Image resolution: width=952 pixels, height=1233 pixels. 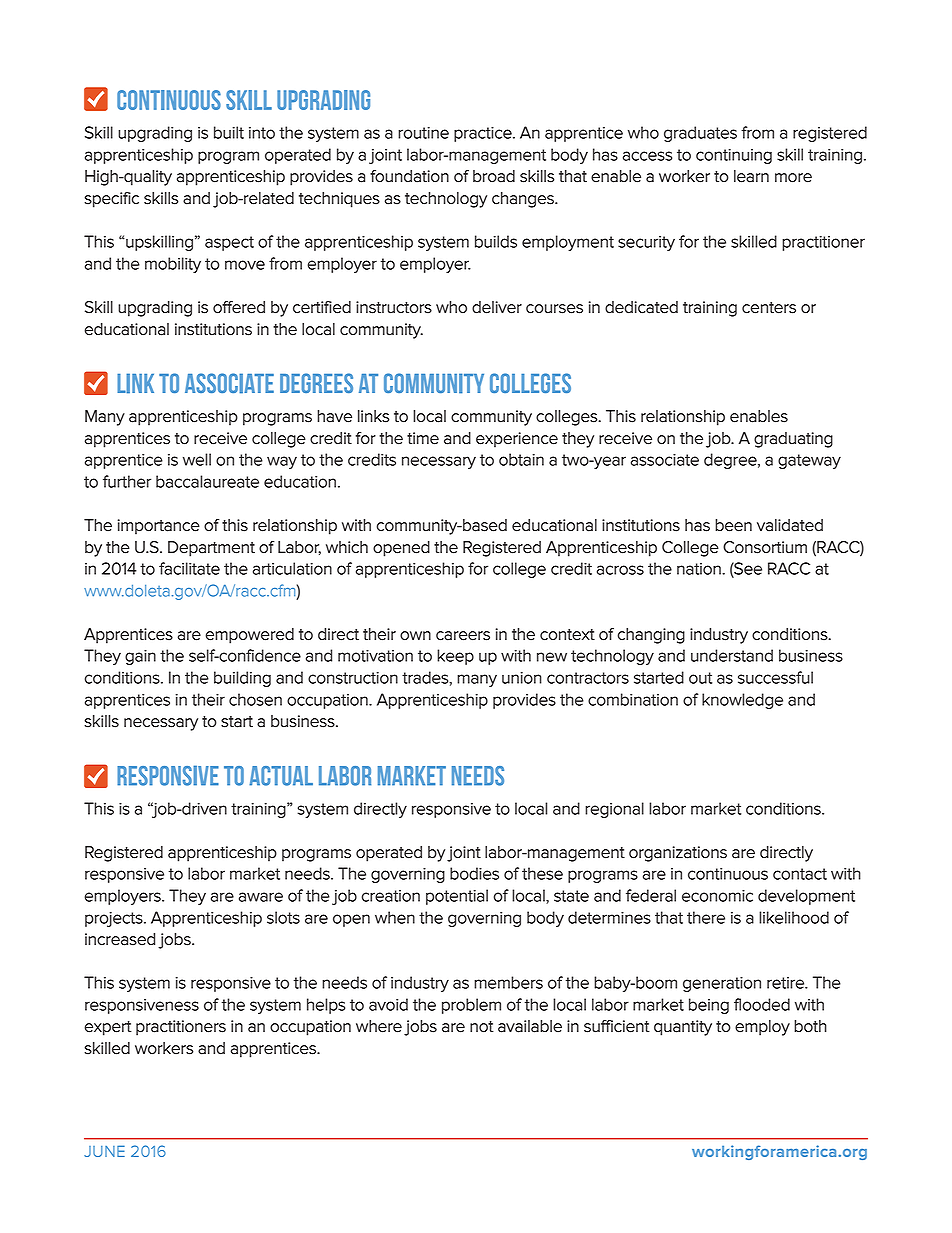 I want to click on JUNE, so click(x=104, y=1151).
